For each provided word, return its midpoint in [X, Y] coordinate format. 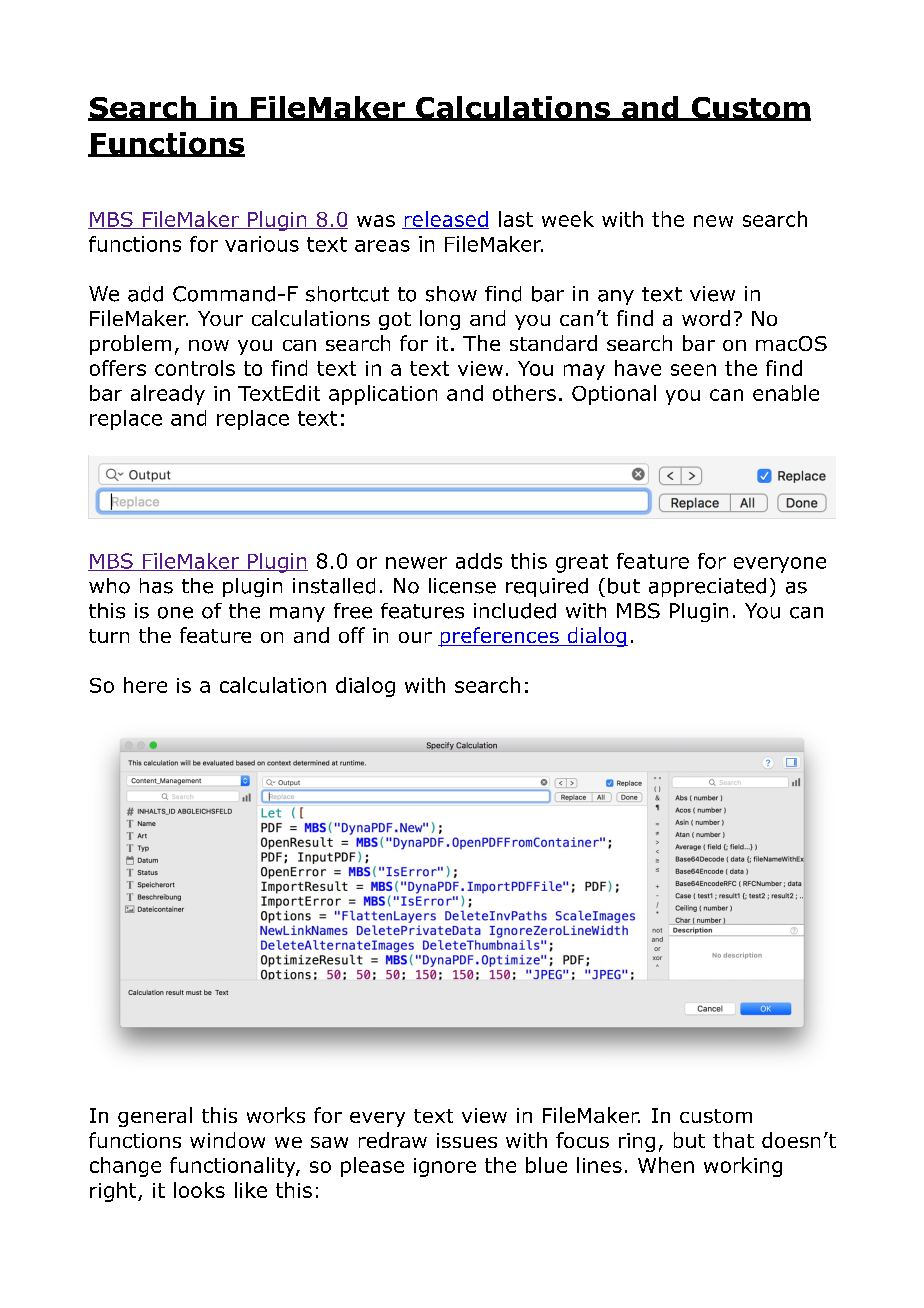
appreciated [707, 587]
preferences [499, 637]
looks [199, 1190]
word [706, 318]
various [262, 244]
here [145, 685]
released [445, 220]
